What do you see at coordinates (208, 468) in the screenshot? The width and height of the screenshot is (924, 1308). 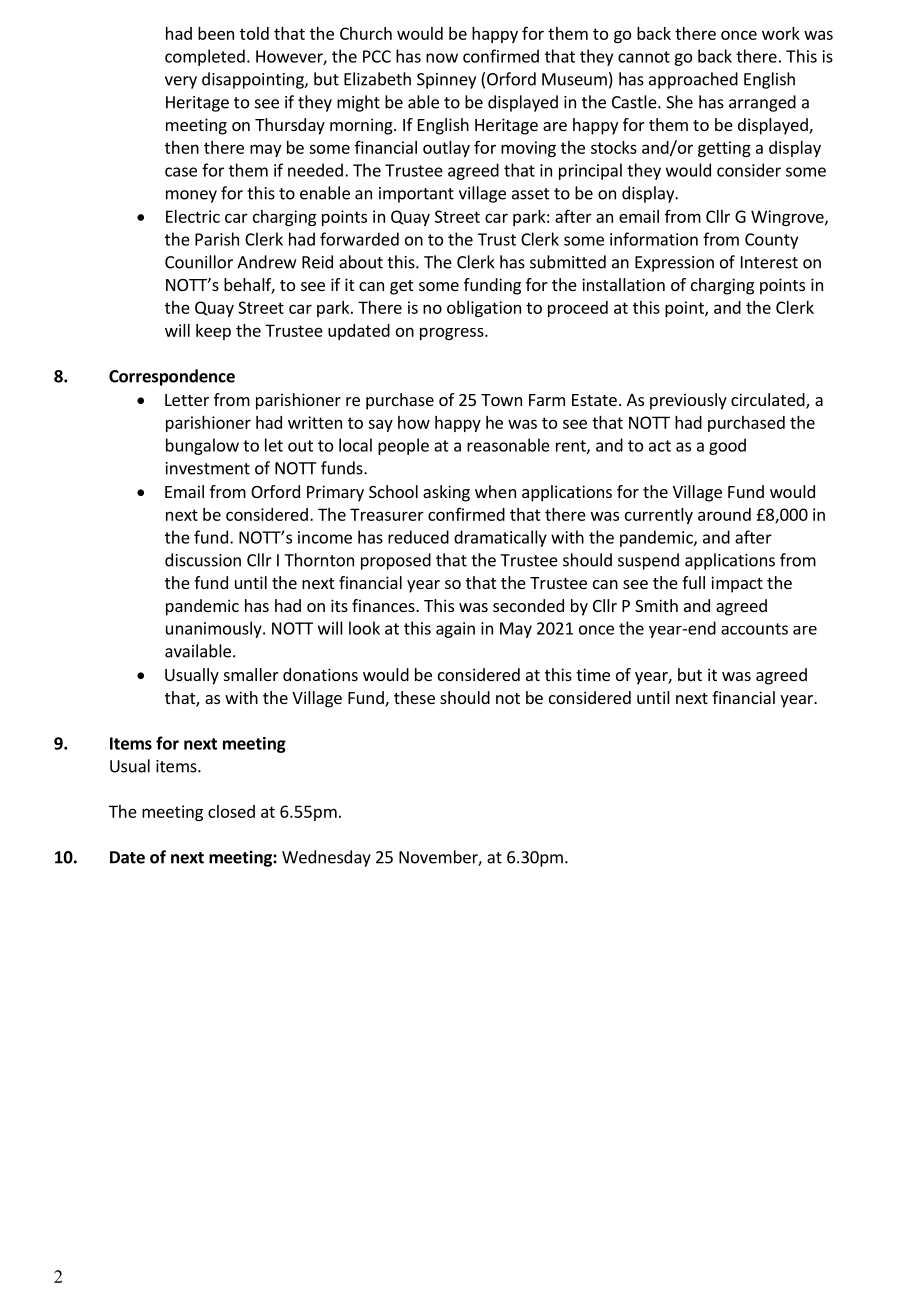 I see `investment` at bounding box center [208, 468].
